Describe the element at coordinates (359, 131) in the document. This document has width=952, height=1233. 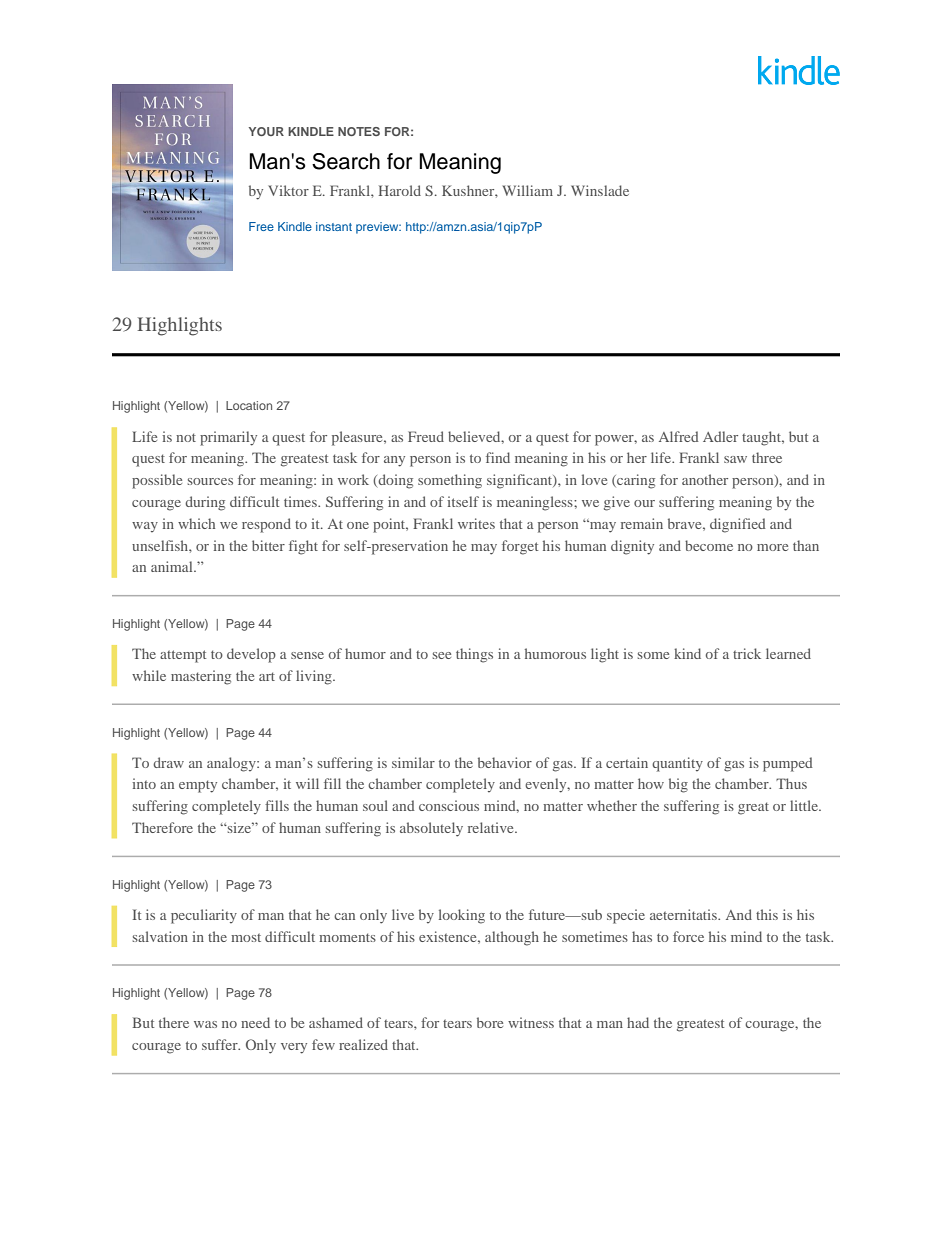
I see `NOTES` at that location.
